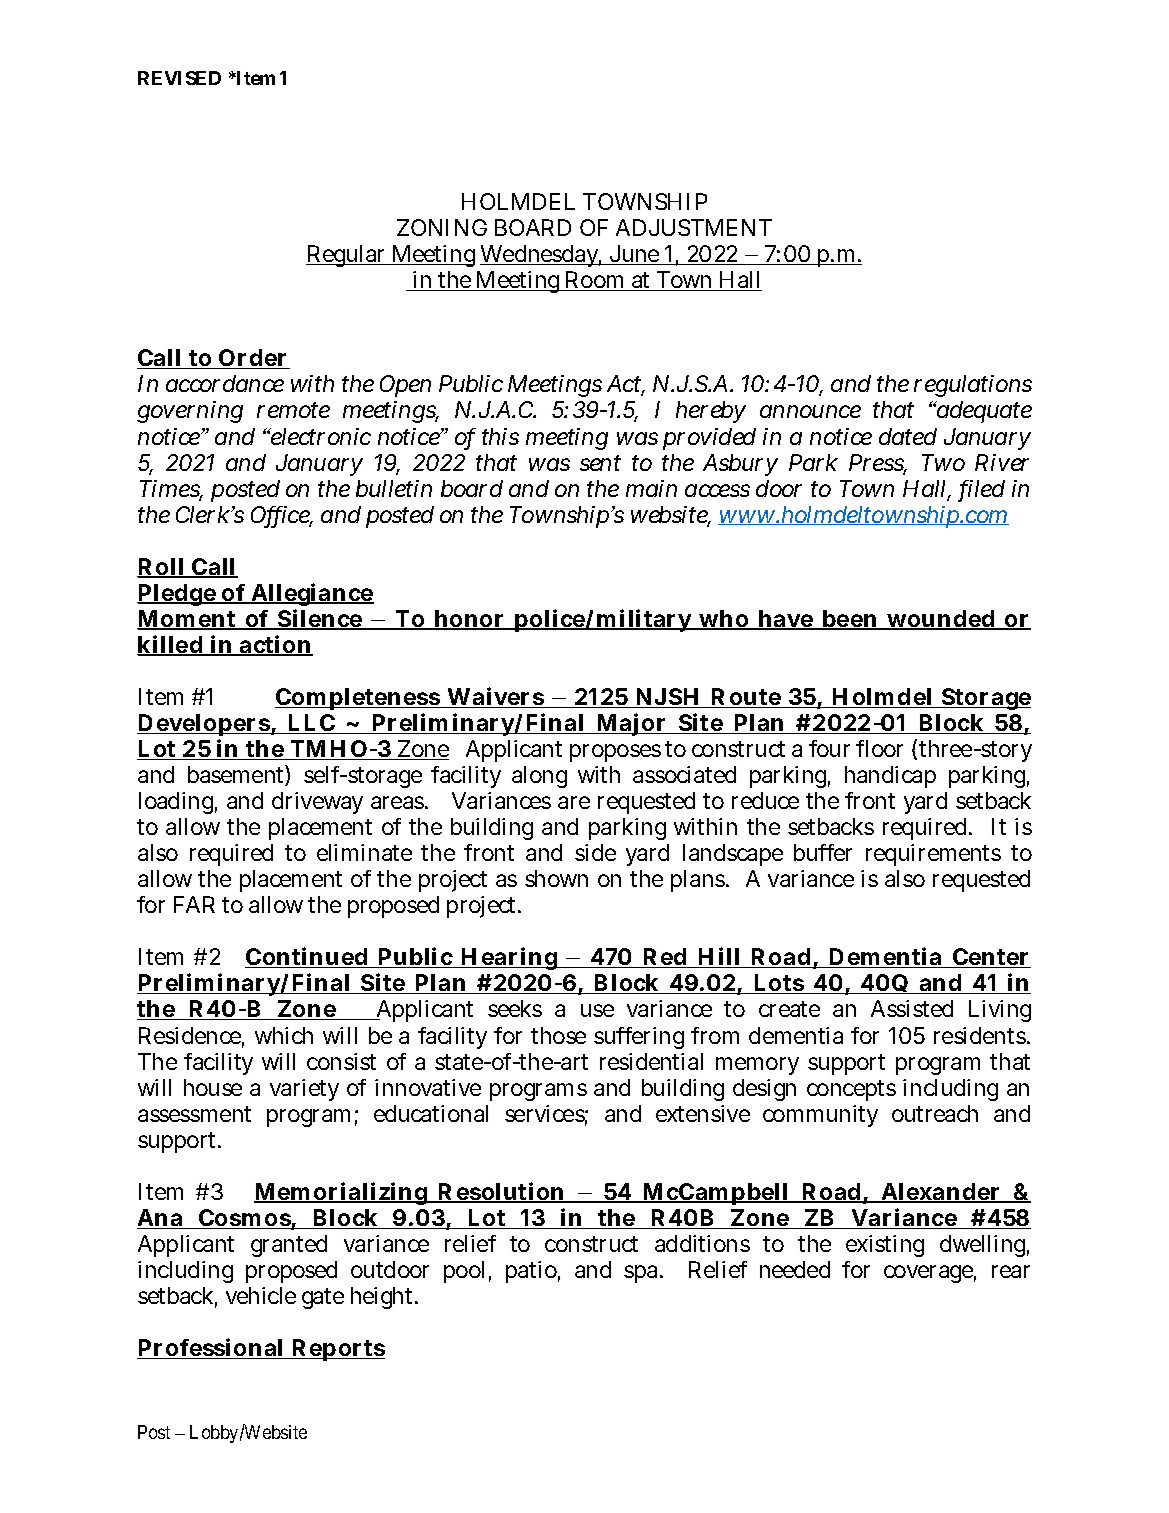 This image has height=1513, width=1169. I want to click on Major, so click(631, 724).
